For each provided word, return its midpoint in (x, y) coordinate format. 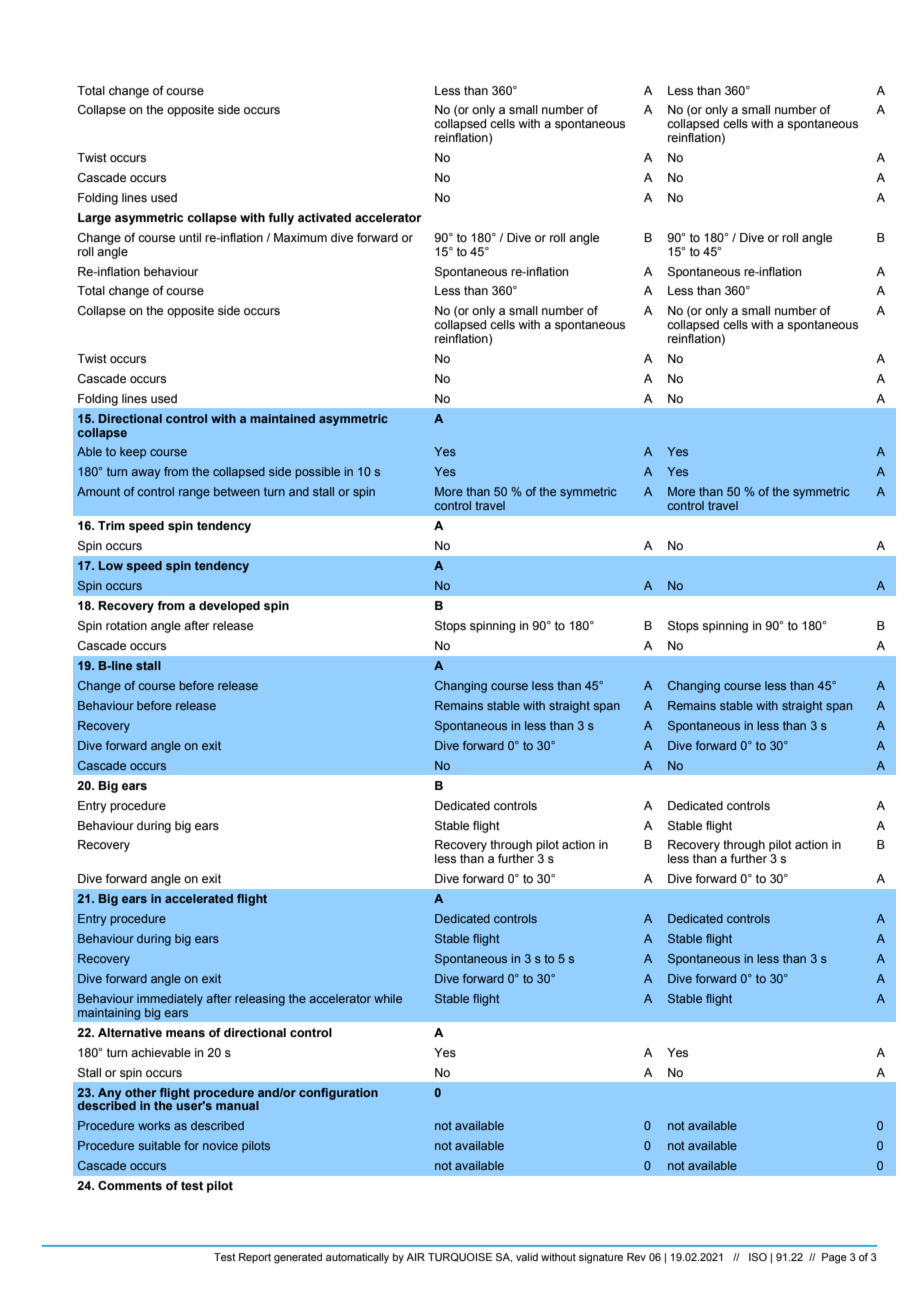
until (190, 237)
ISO (758, 1257)
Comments (130, 1185)
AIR (415, 1257)
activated (324, 217)
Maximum (300, 237)
